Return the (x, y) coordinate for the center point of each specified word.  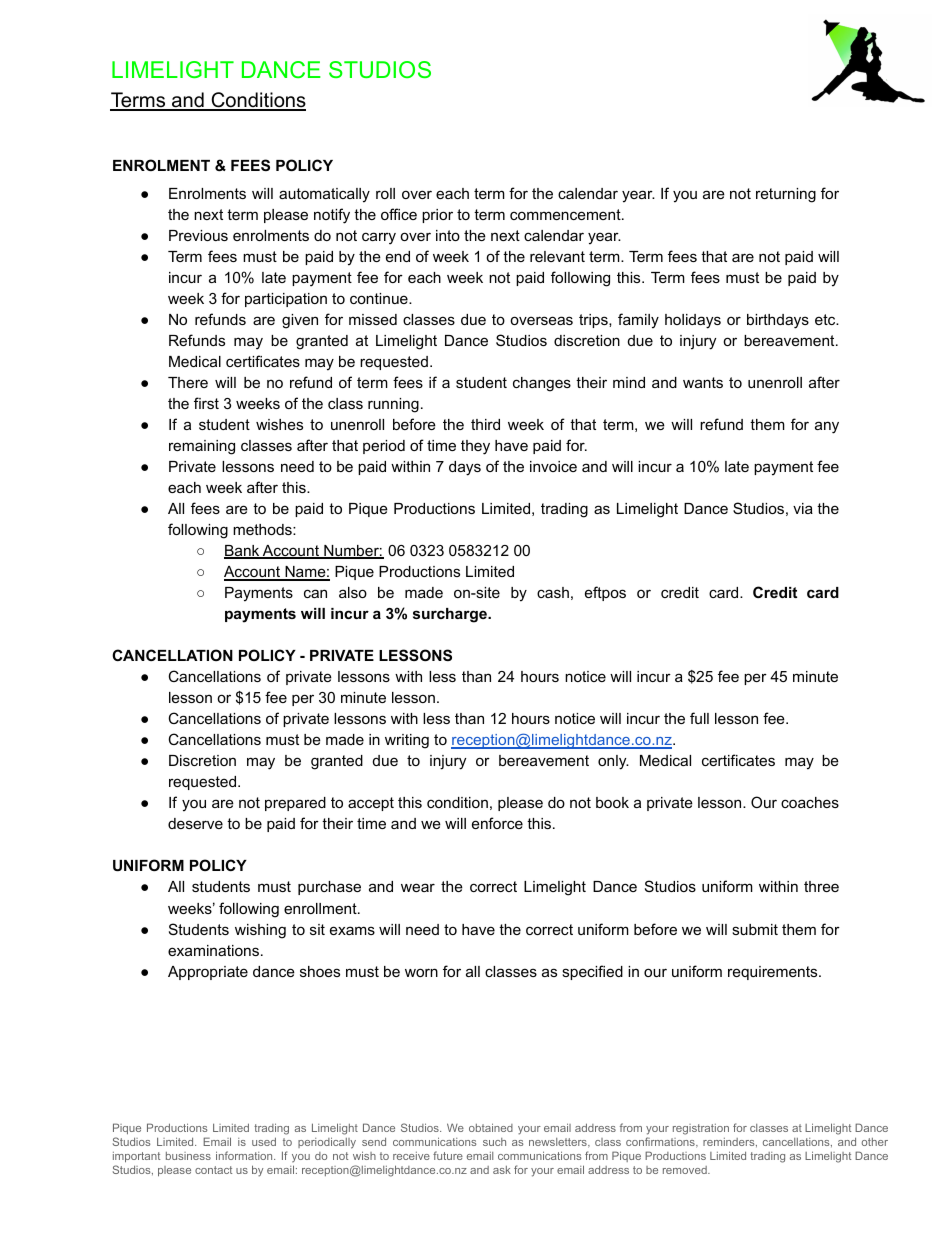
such (494, 1142)
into (448, 235)
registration (701, 1129)
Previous (198, 235)
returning (786, 195)
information (245, 1155)
